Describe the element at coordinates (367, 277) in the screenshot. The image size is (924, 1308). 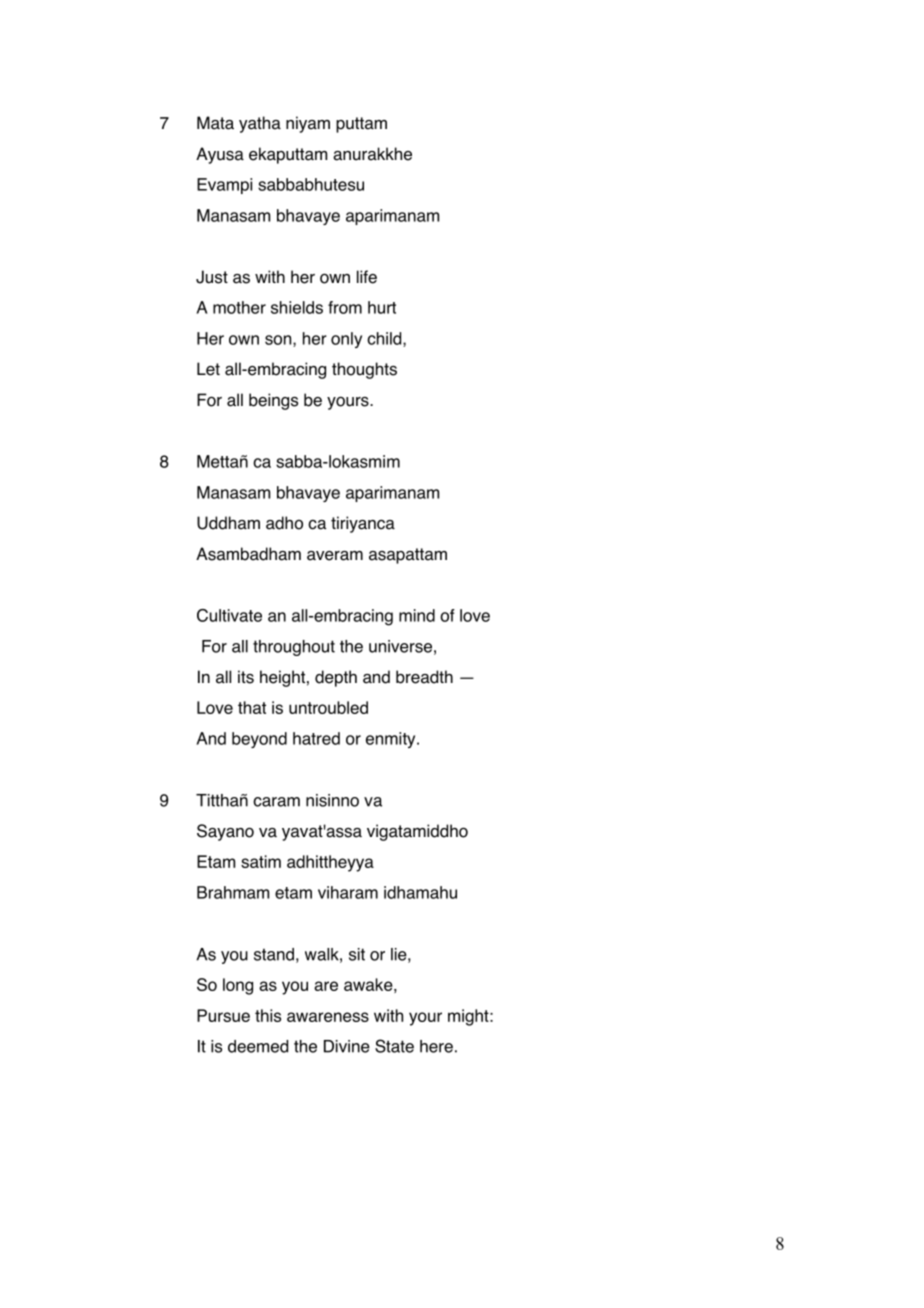
I see `life` at that location.
